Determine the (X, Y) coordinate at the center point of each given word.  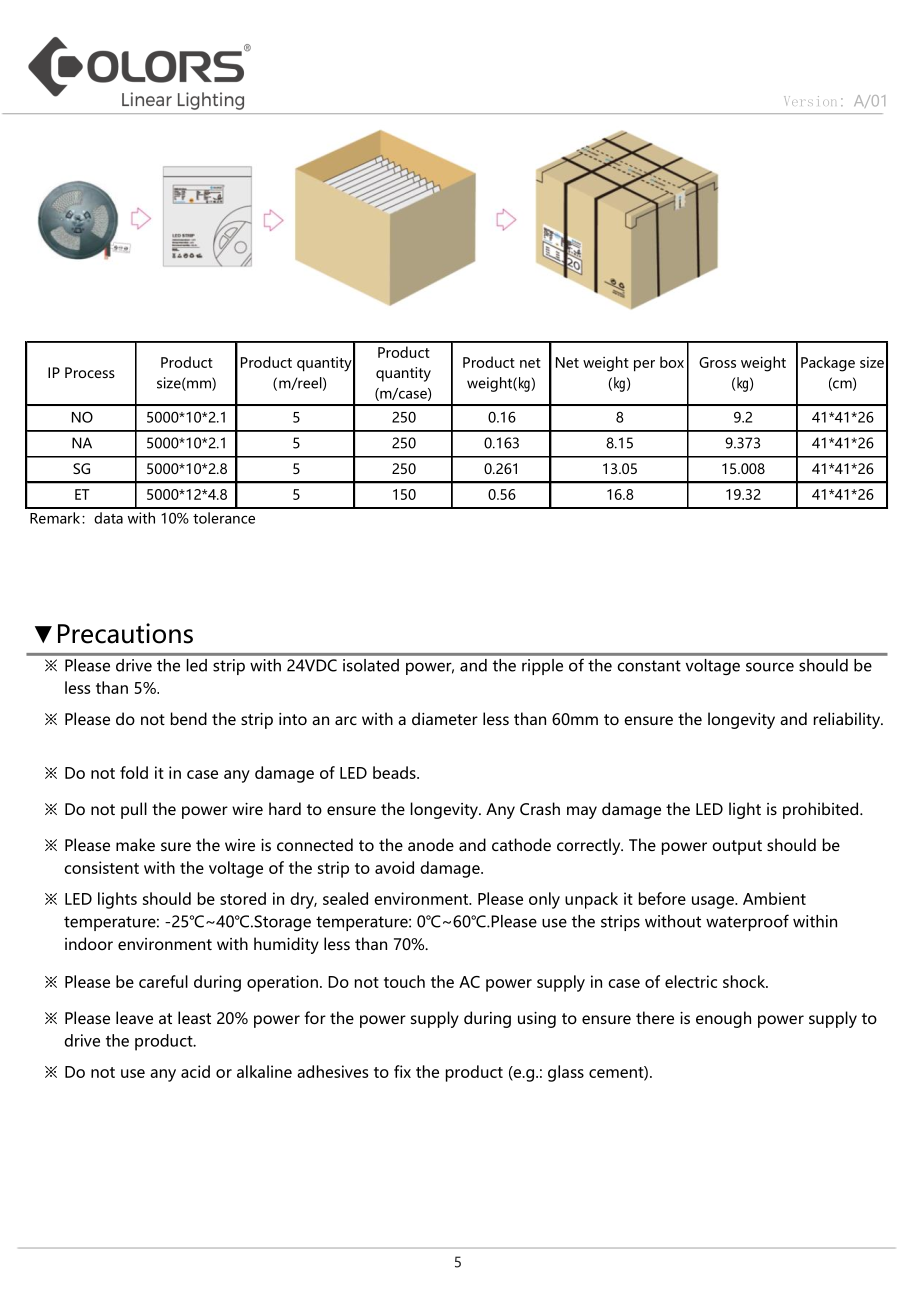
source (770, 667)
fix (402, 1071)
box (672, 362)
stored (243, 898)
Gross (717, 362)
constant (649, 666)
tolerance (224, 518)
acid (195, 1071)
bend (189, 718)
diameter (445, 718)
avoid (394, 867)
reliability (848, 720)
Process (90, 372)
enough (723, 1019)
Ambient (774, 898)
